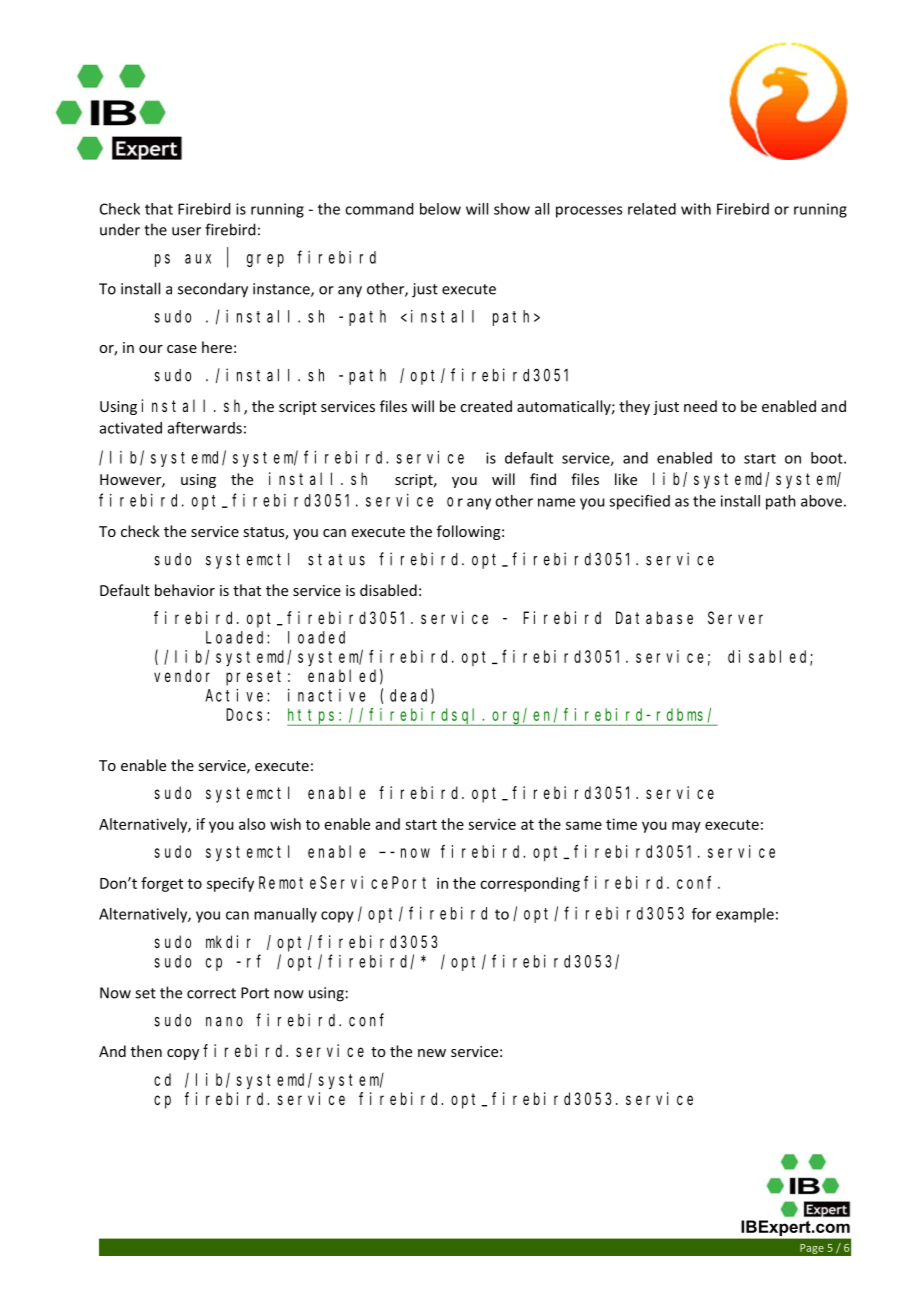  What do you see at coordinates (584, 825) in the document?
I see `same` at bounding box center [584, 825].
